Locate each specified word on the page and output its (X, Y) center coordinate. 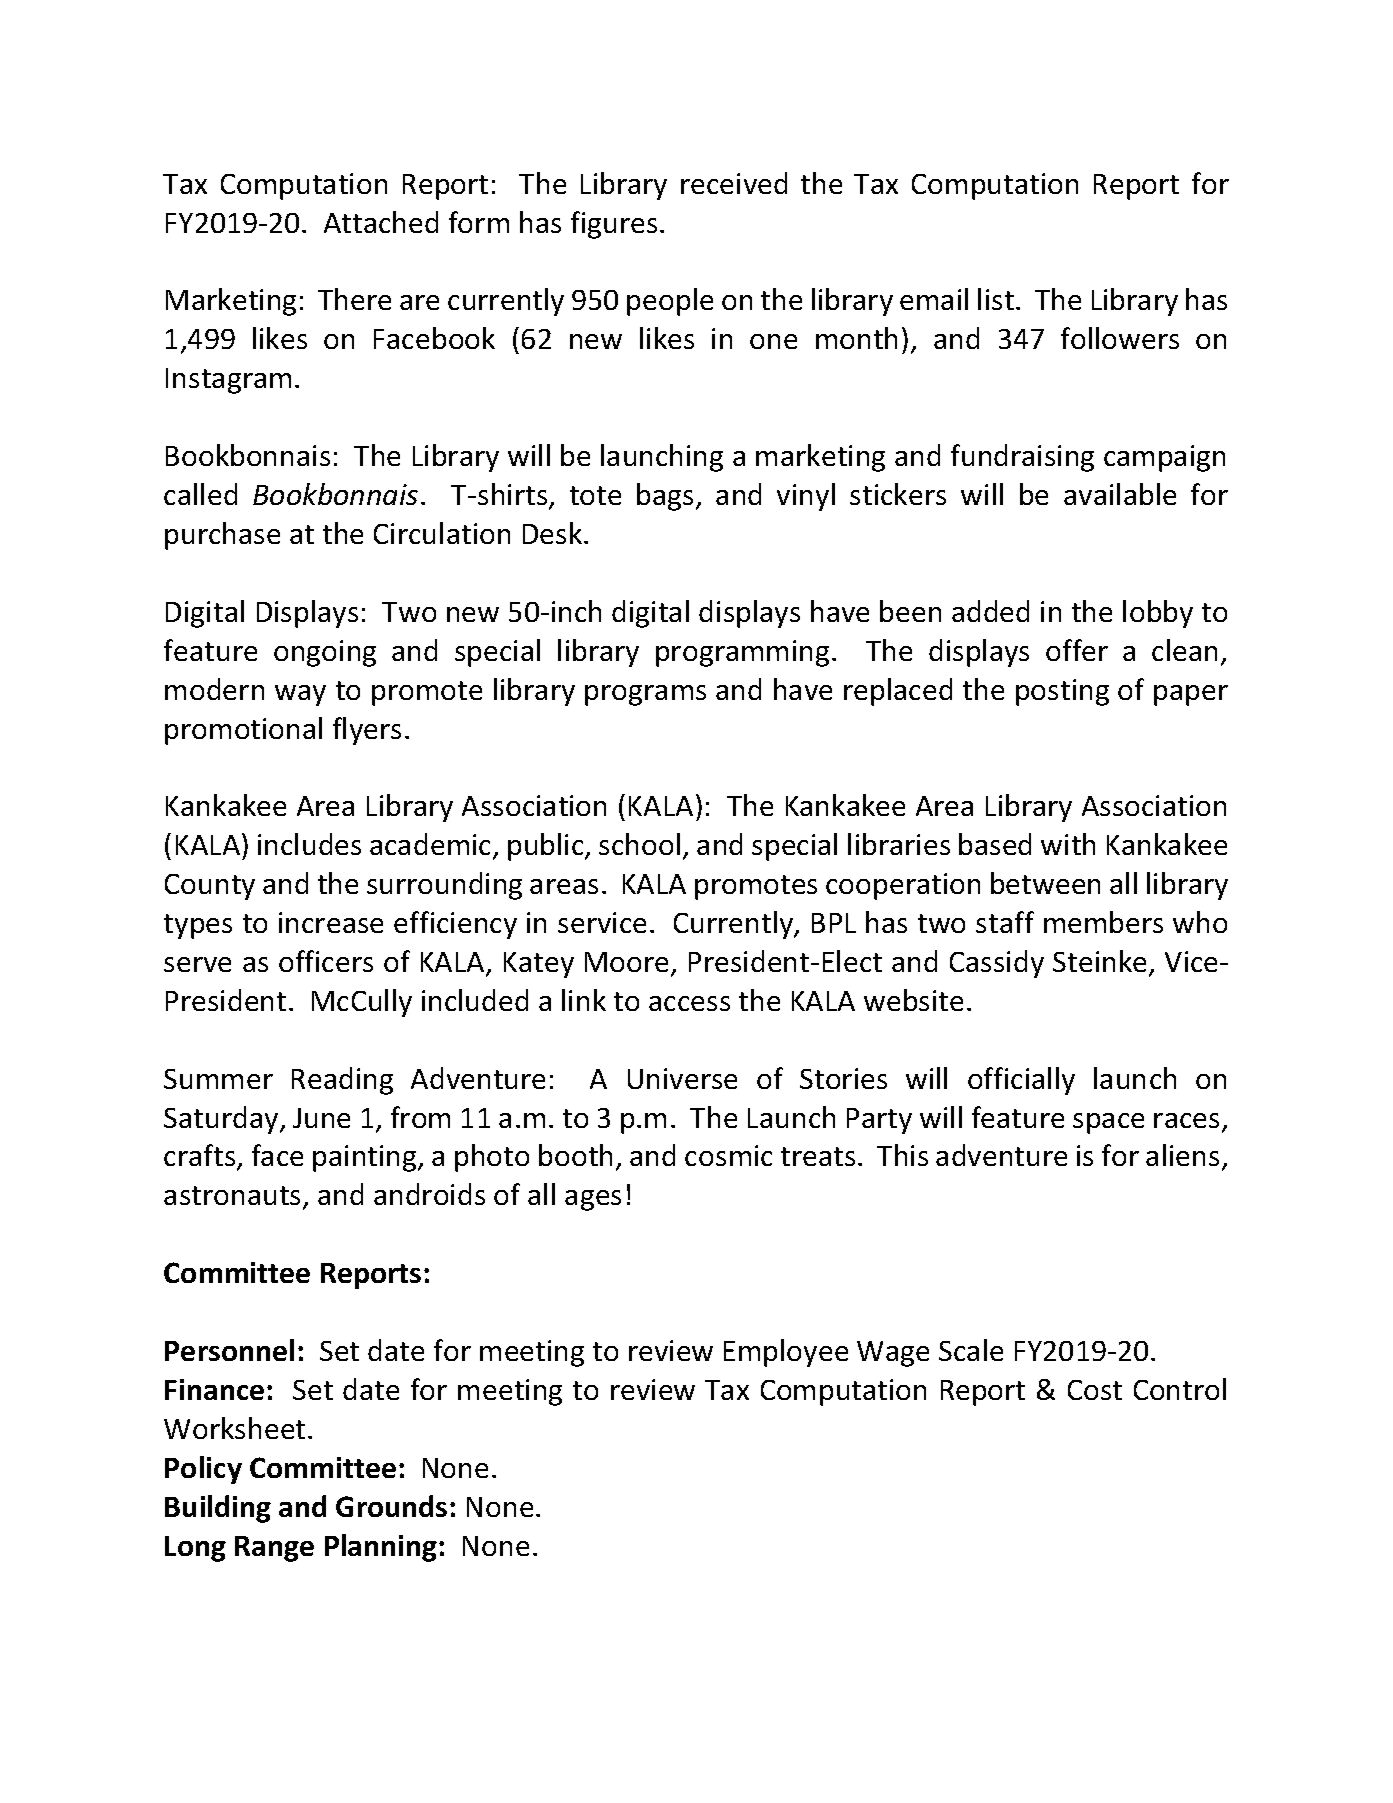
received (734, 183)
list (996, 299)
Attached (381, 222)
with (1068, 844)
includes (309, 844)
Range (274, 1549)
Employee (786, 1353)
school (639, 844)
